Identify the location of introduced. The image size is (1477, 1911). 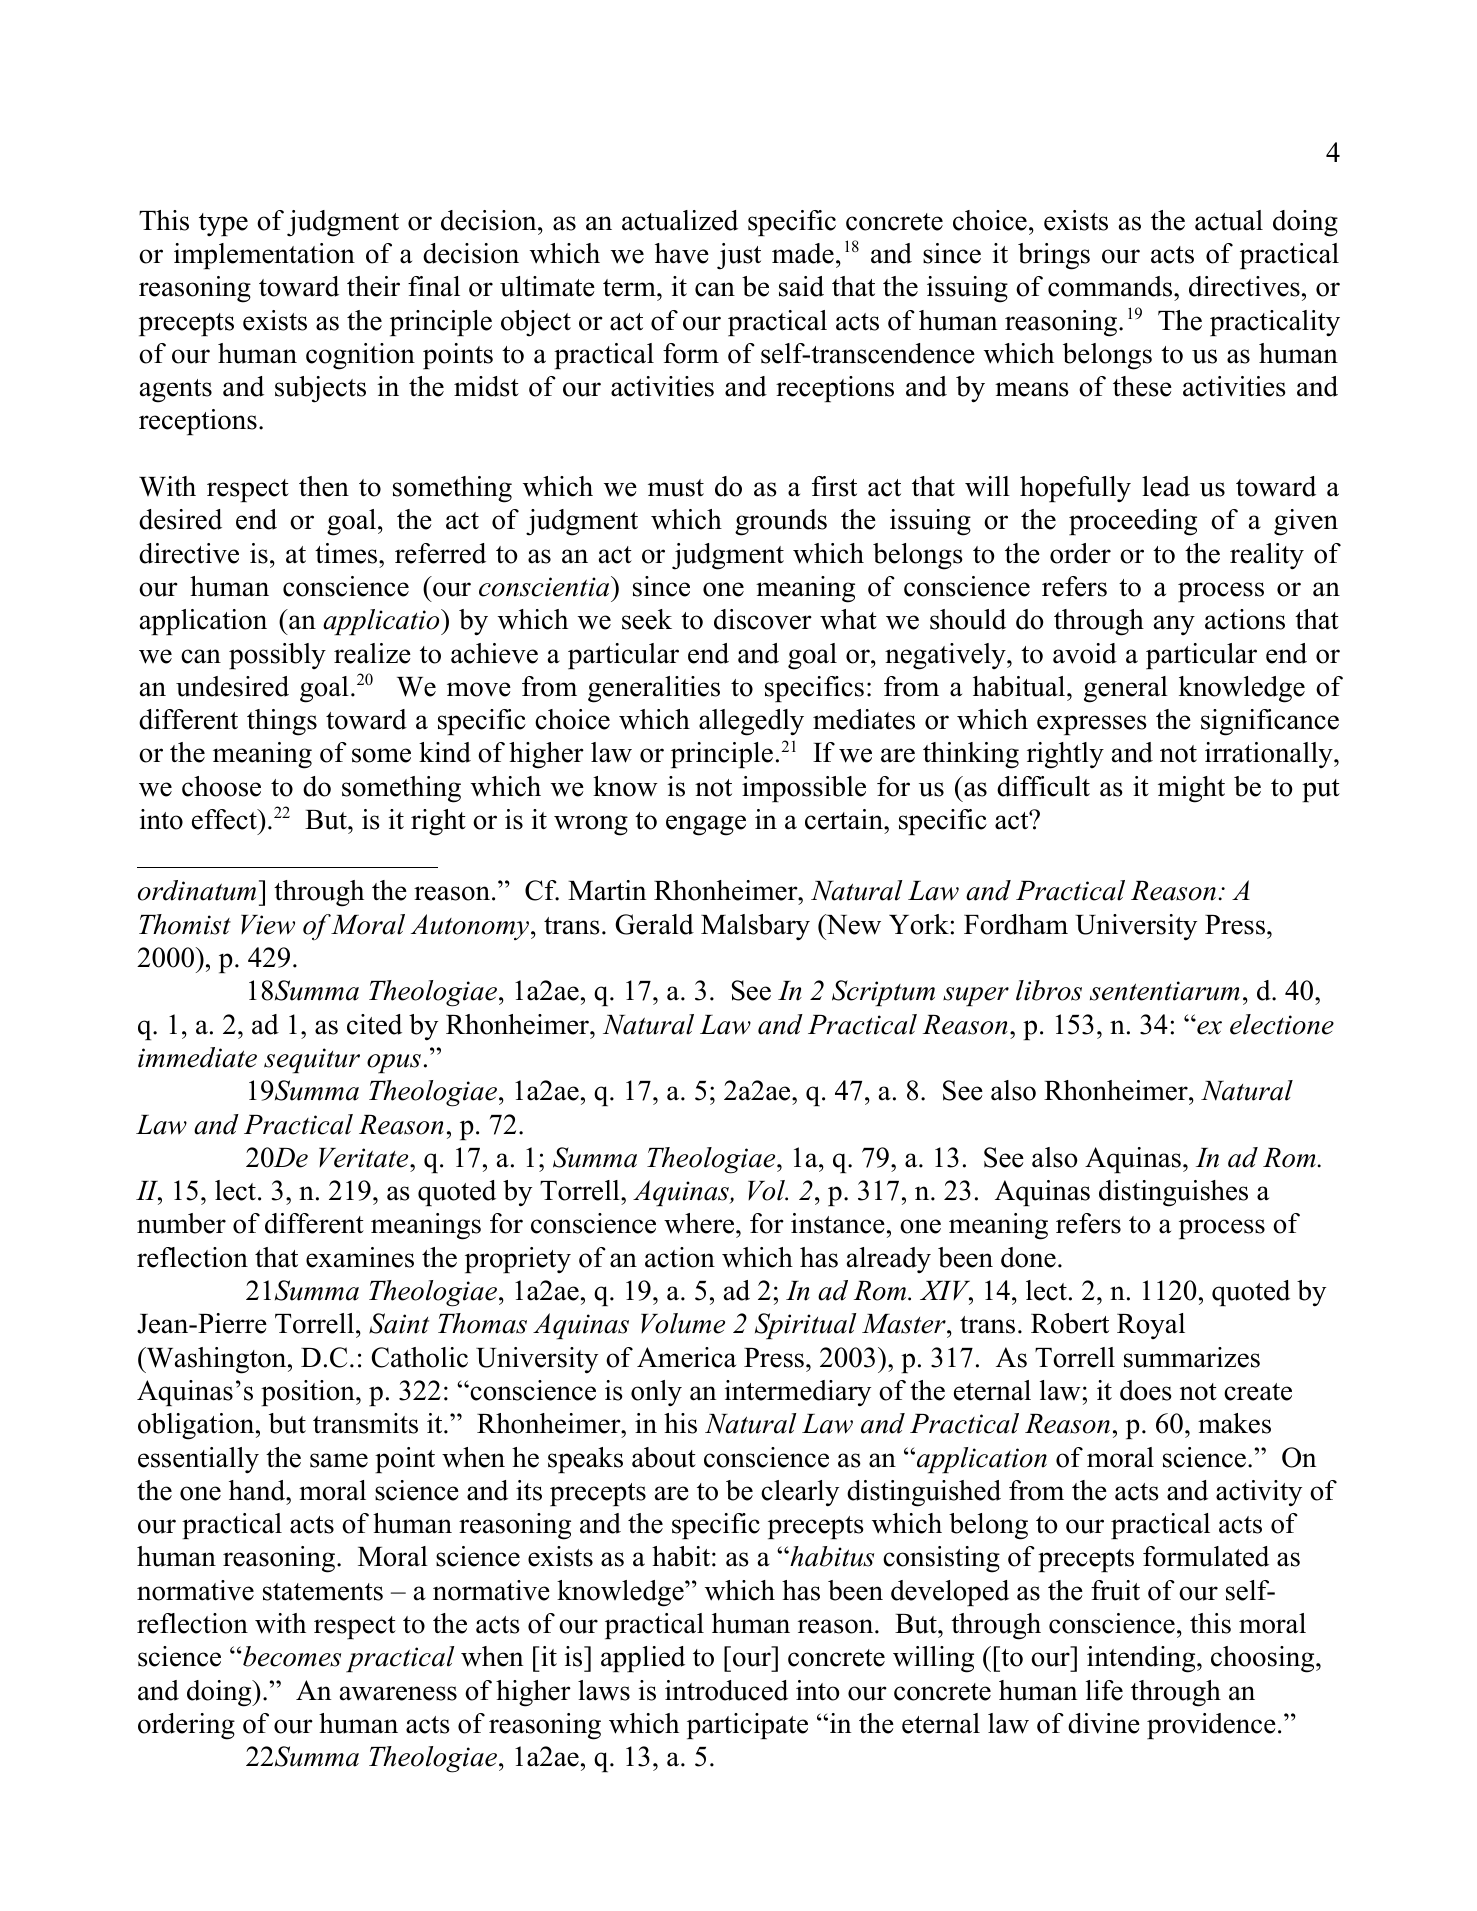
(726, 1690).
